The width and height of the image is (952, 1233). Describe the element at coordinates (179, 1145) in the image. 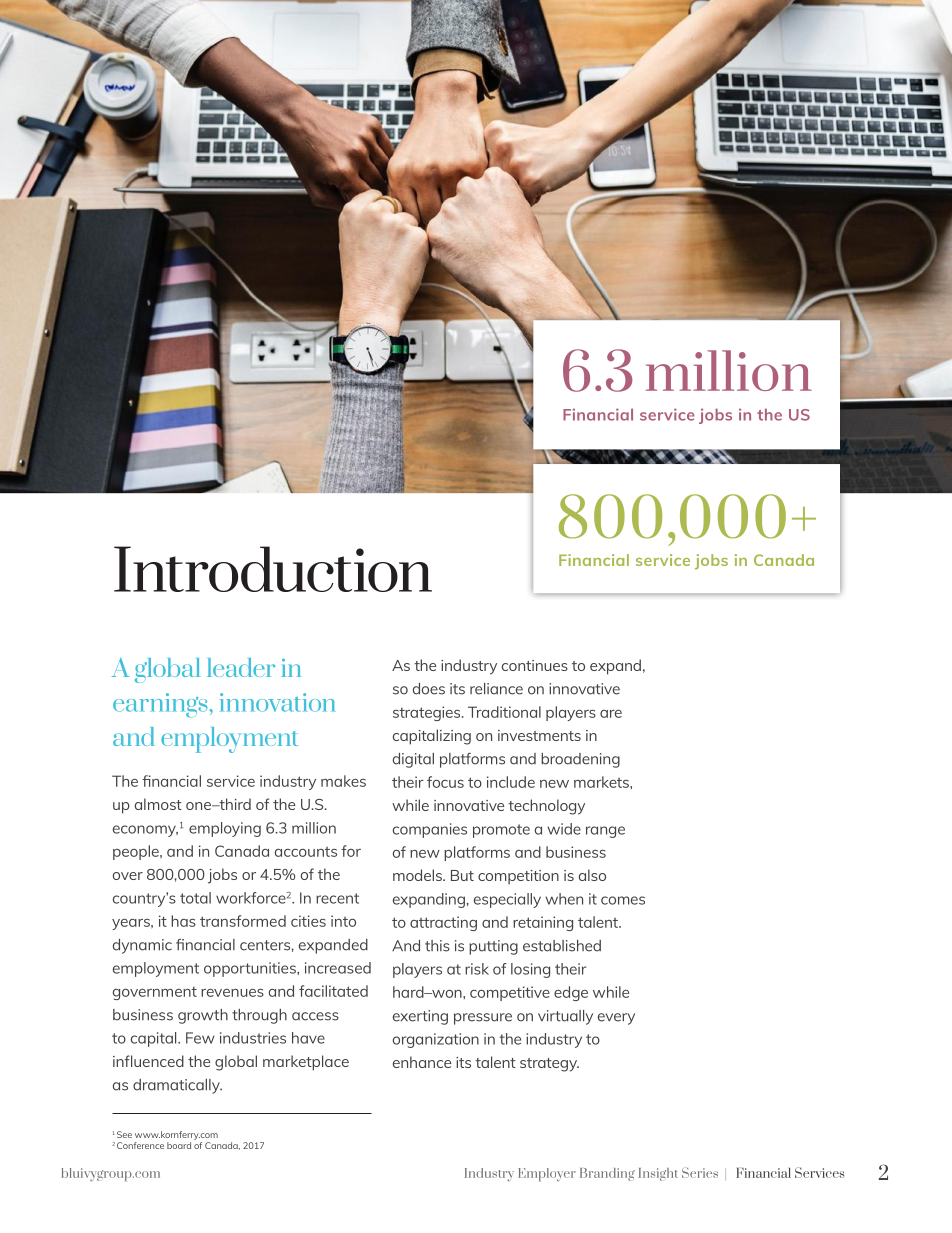

I see `board` at that location.
